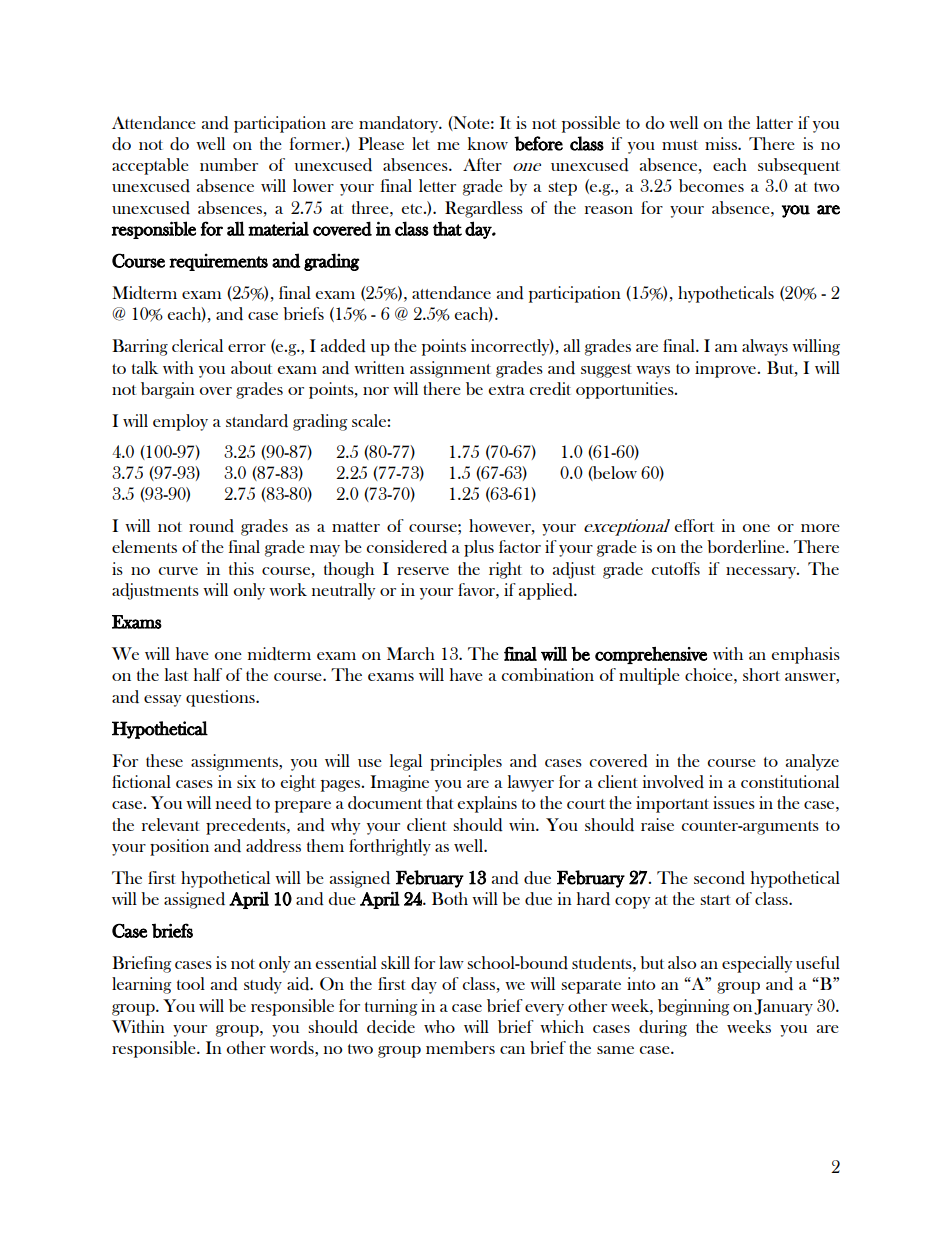  I want to click on standard, so click(257, 421).
